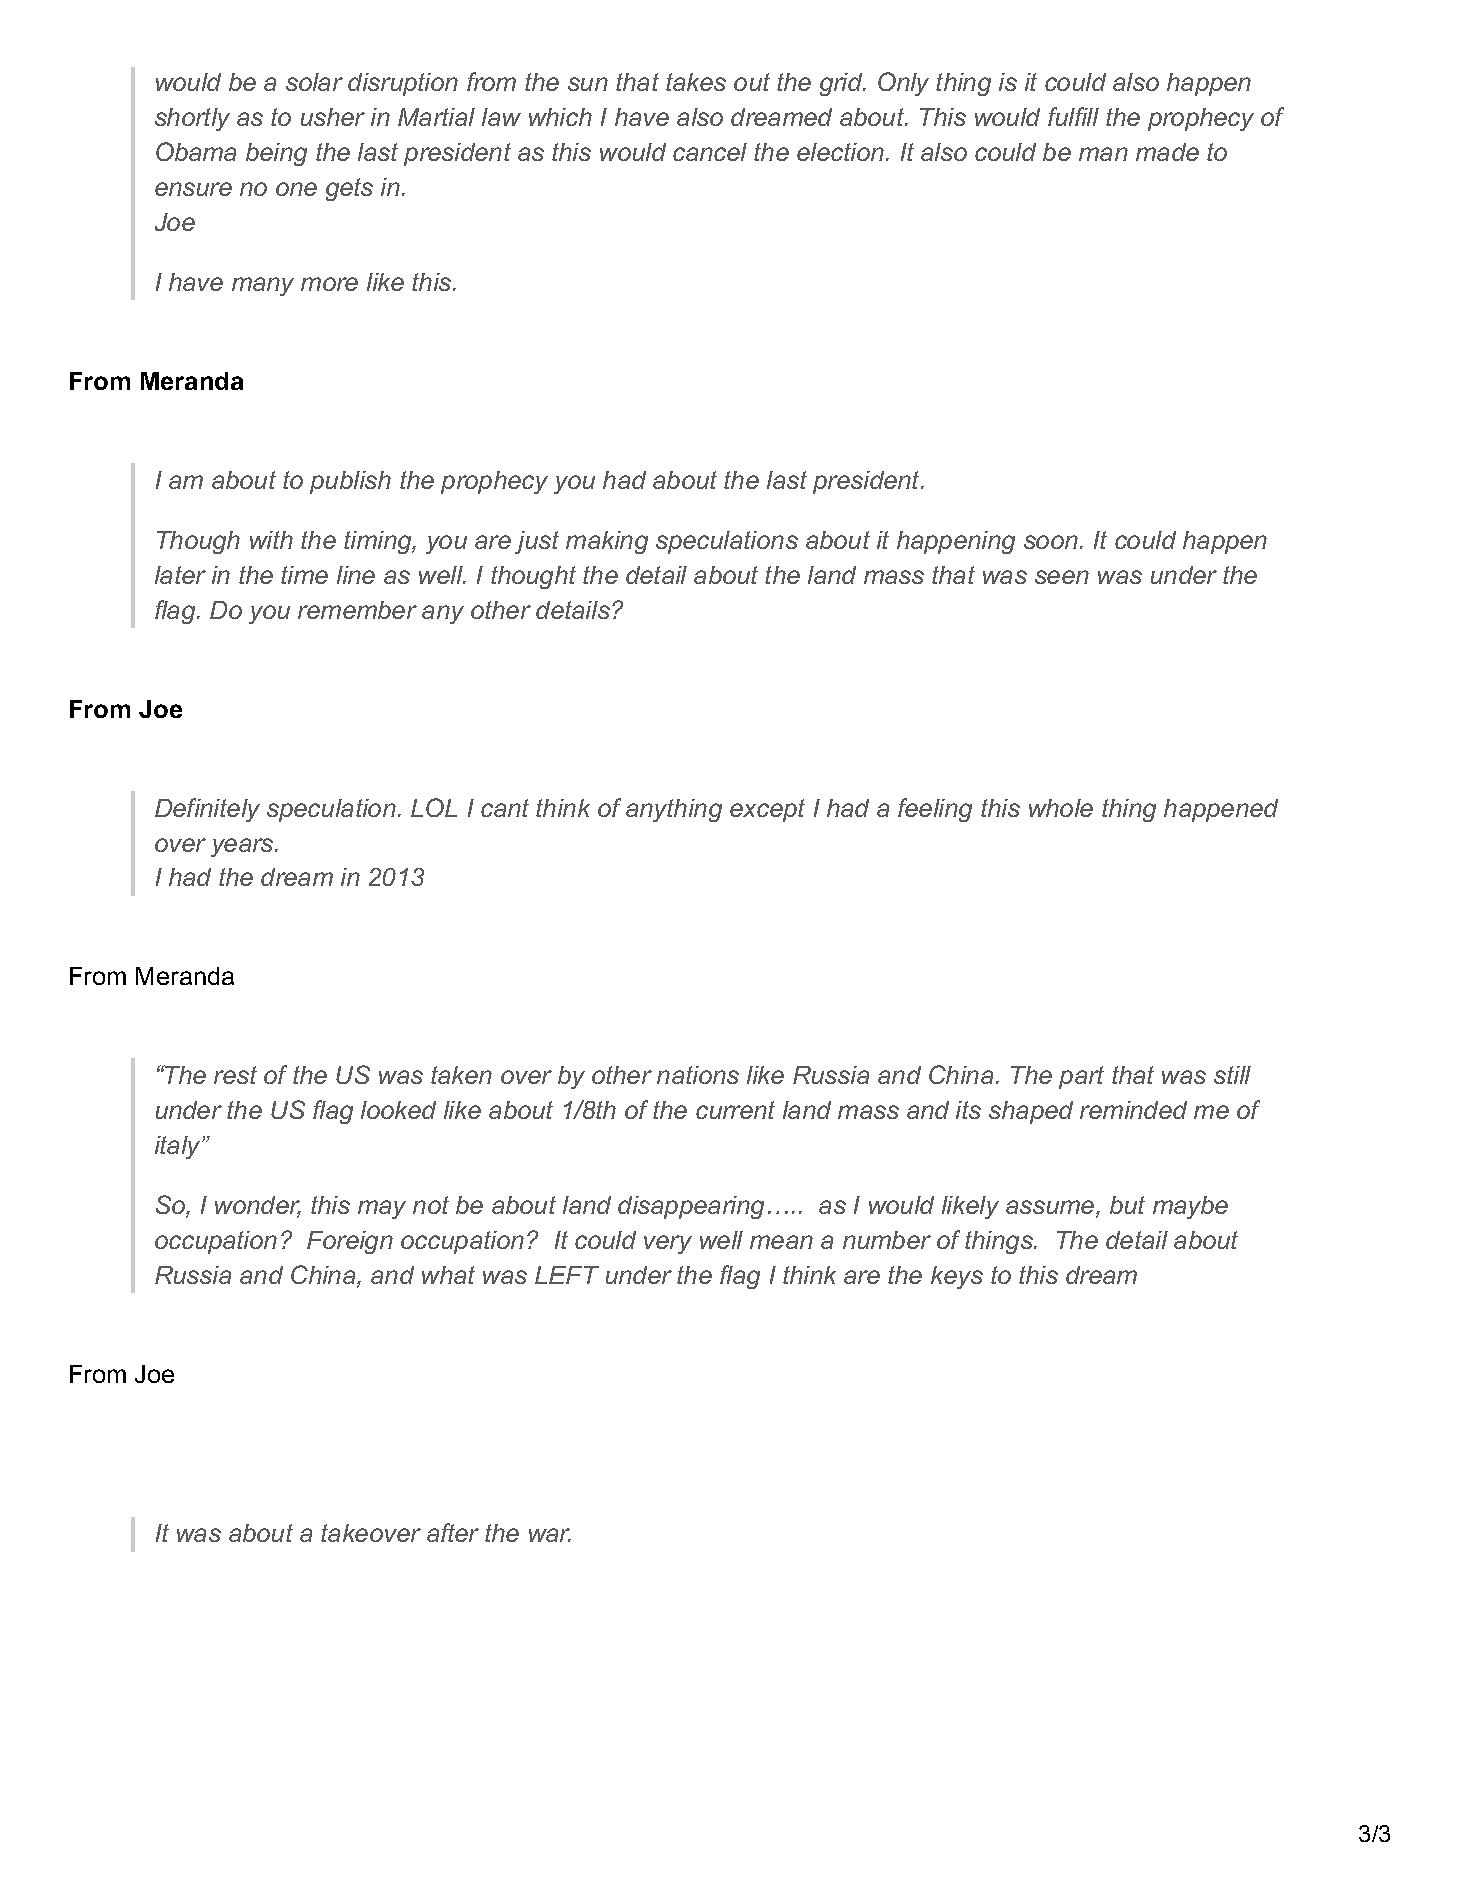 This screenshot has height=1888, width=1459. What do you see at coordinates (698, 1075) in the screenshot?
I see `nations` at bounding box center [698, 1075].
